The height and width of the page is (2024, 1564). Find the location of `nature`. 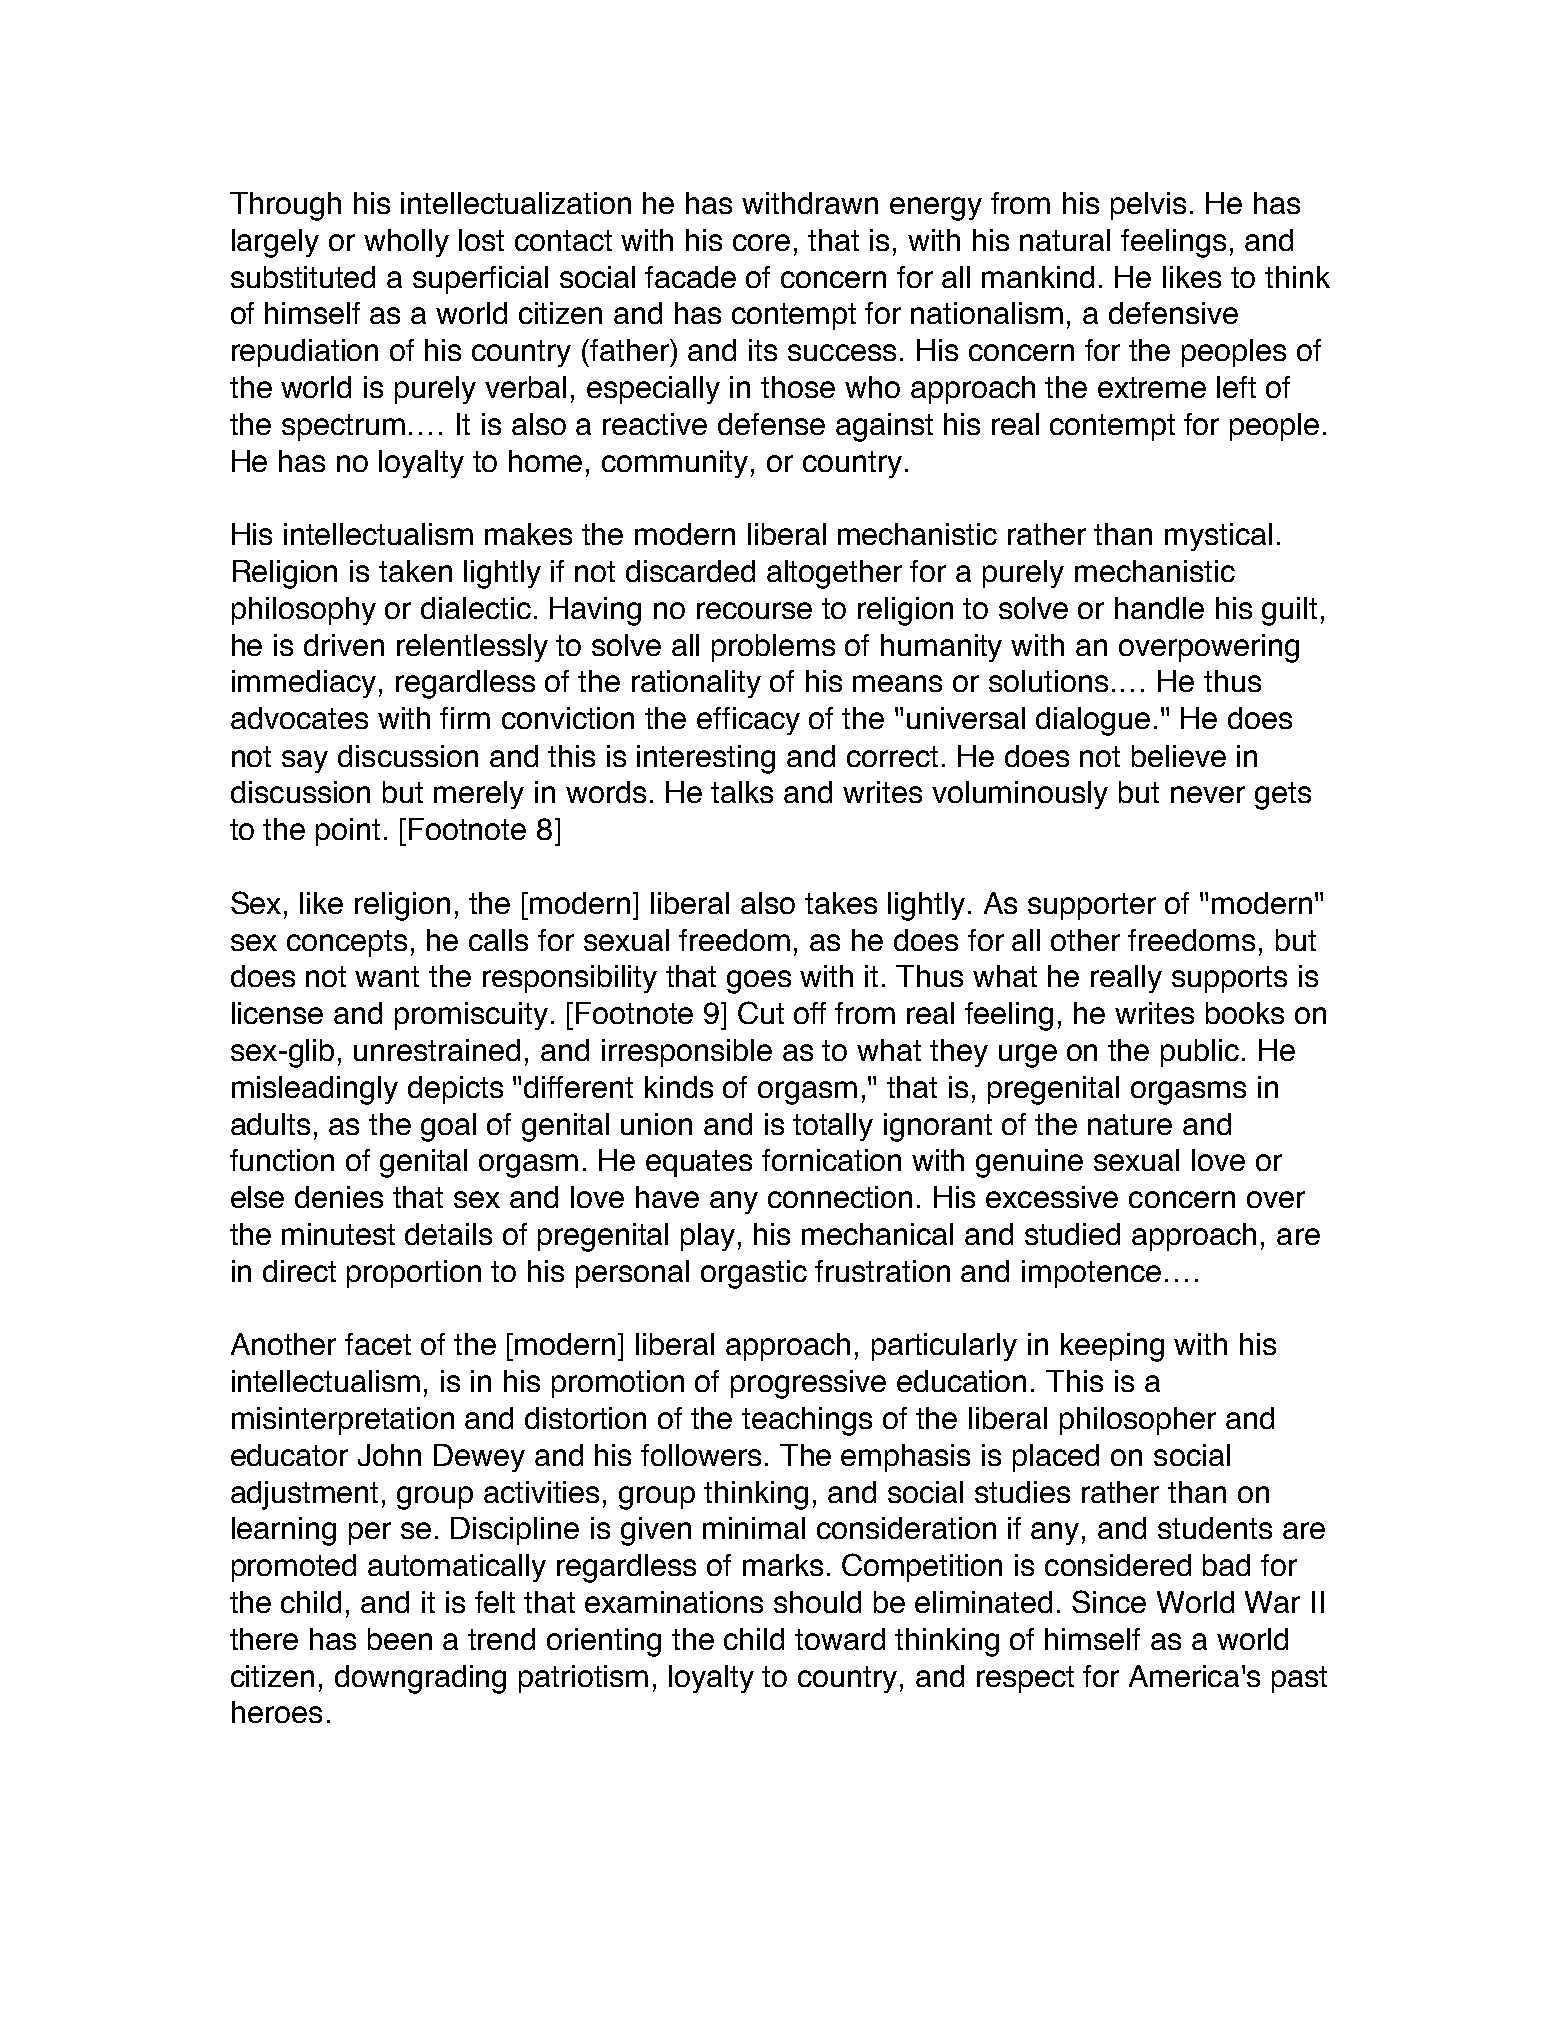

nature is located at coordinates (1130, 1124).
